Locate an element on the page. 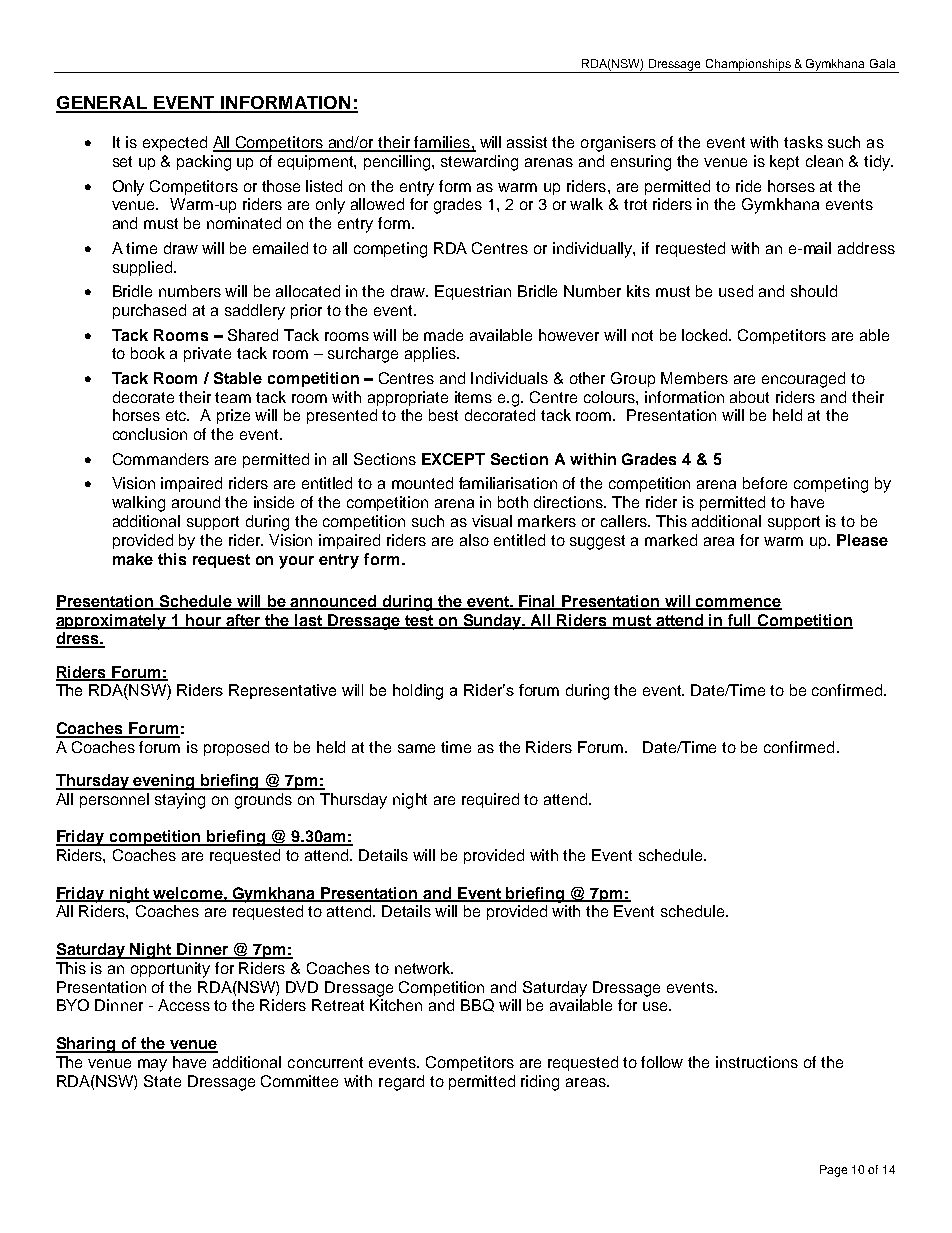 This document has height=1233, width=952. tasks is located at coordinates (803, 142).
